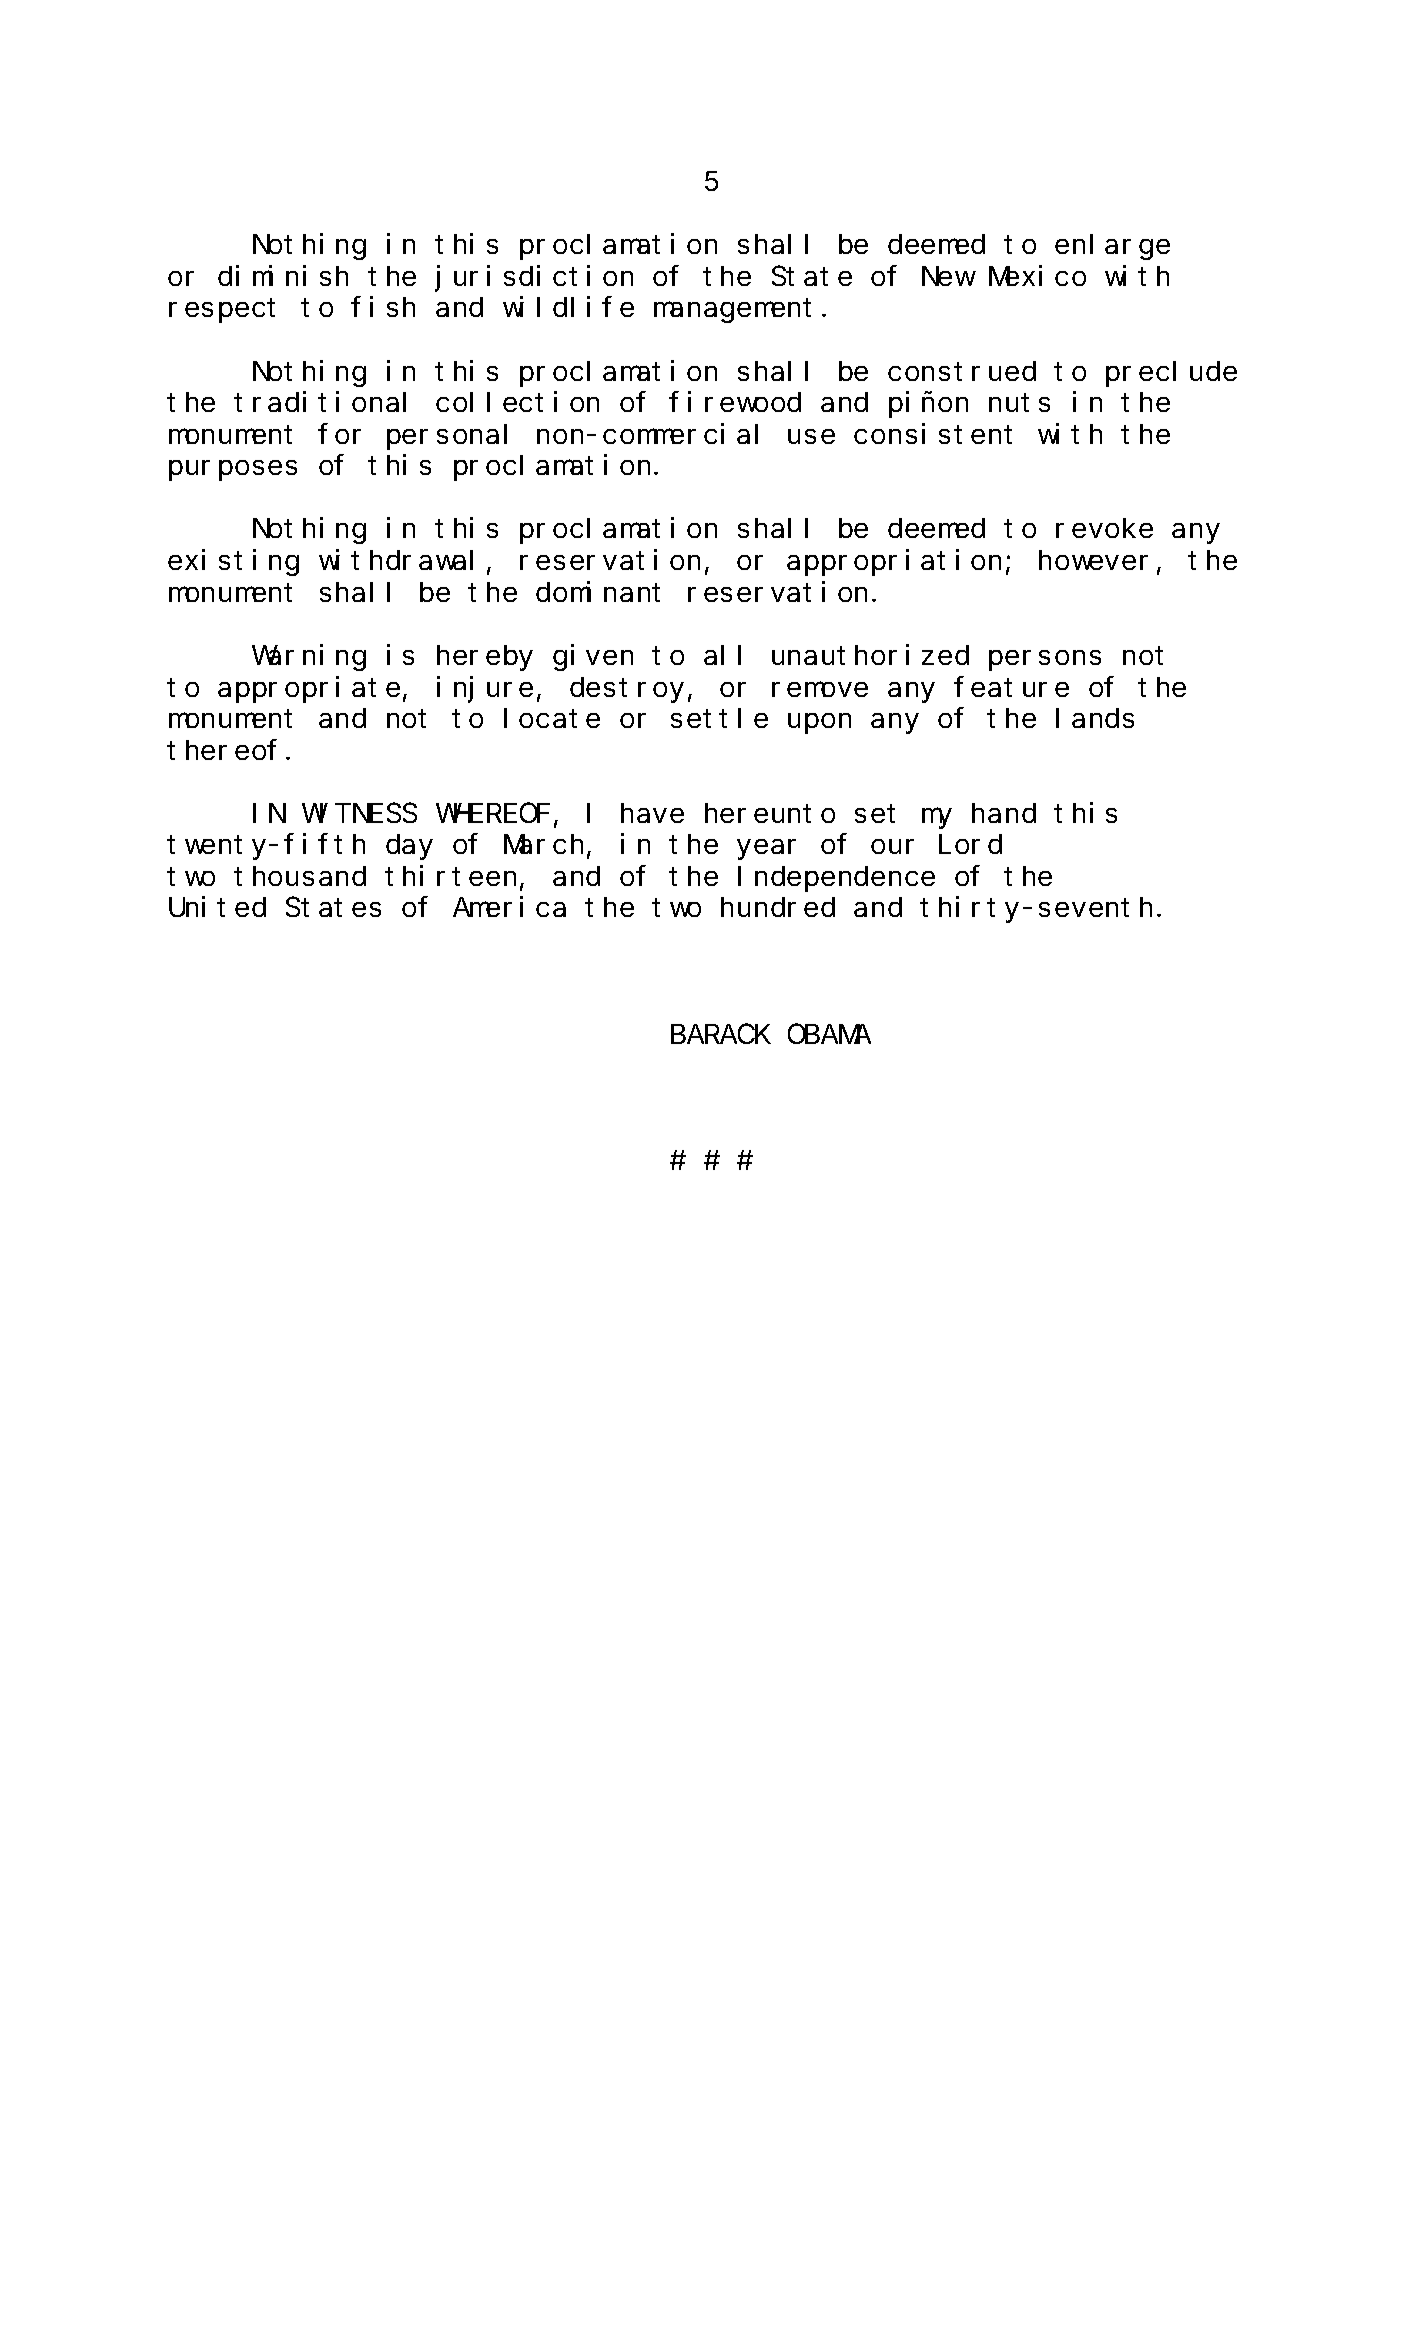 This screenshot has height=2343, width=1423. What do you see at coordinates (1045, 660) in the screenshot?
I see `persons` at bounding box center [1045, 660].
